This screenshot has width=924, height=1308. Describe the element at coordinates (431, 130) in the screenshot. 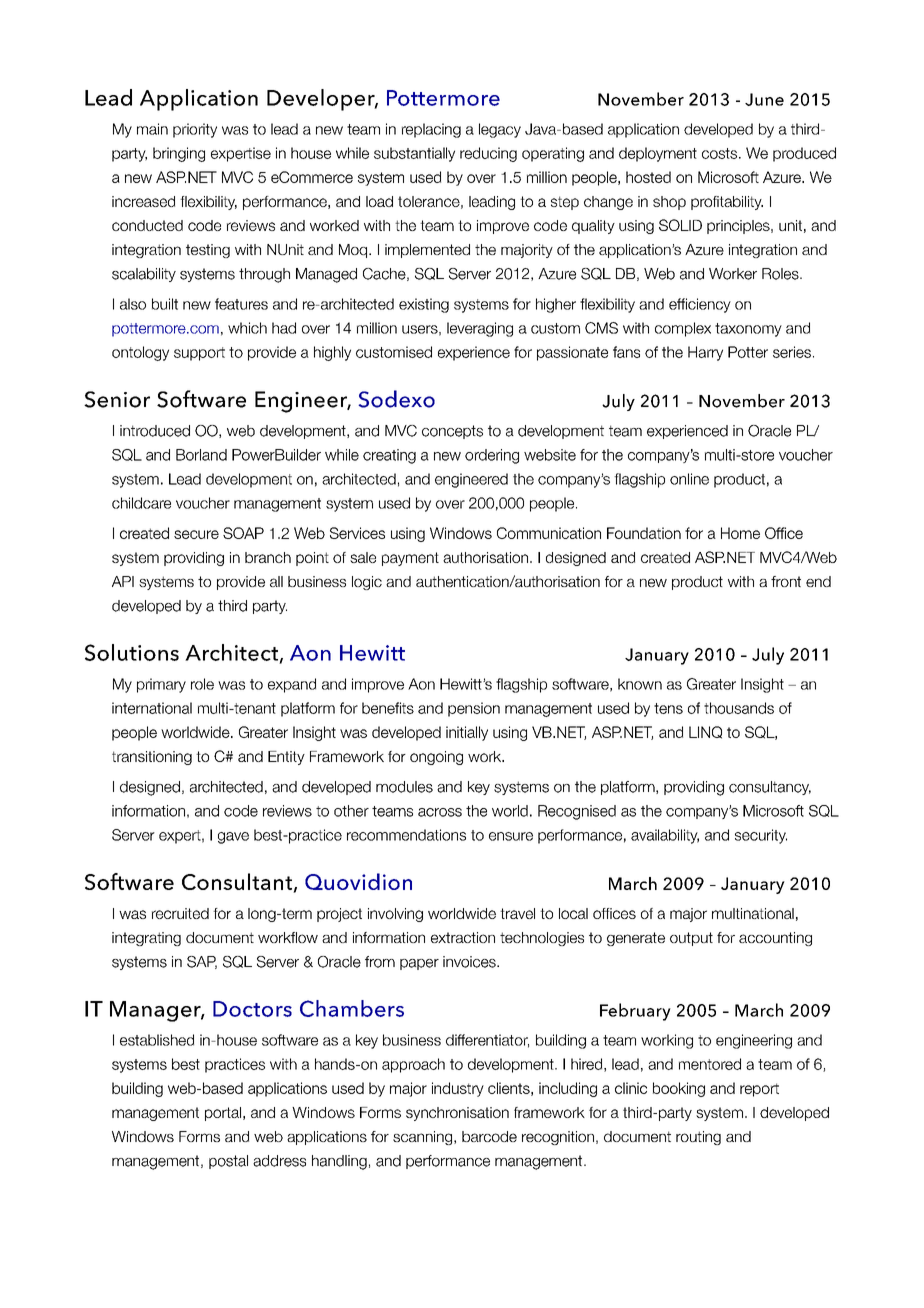

I see `replacing` at that location.
